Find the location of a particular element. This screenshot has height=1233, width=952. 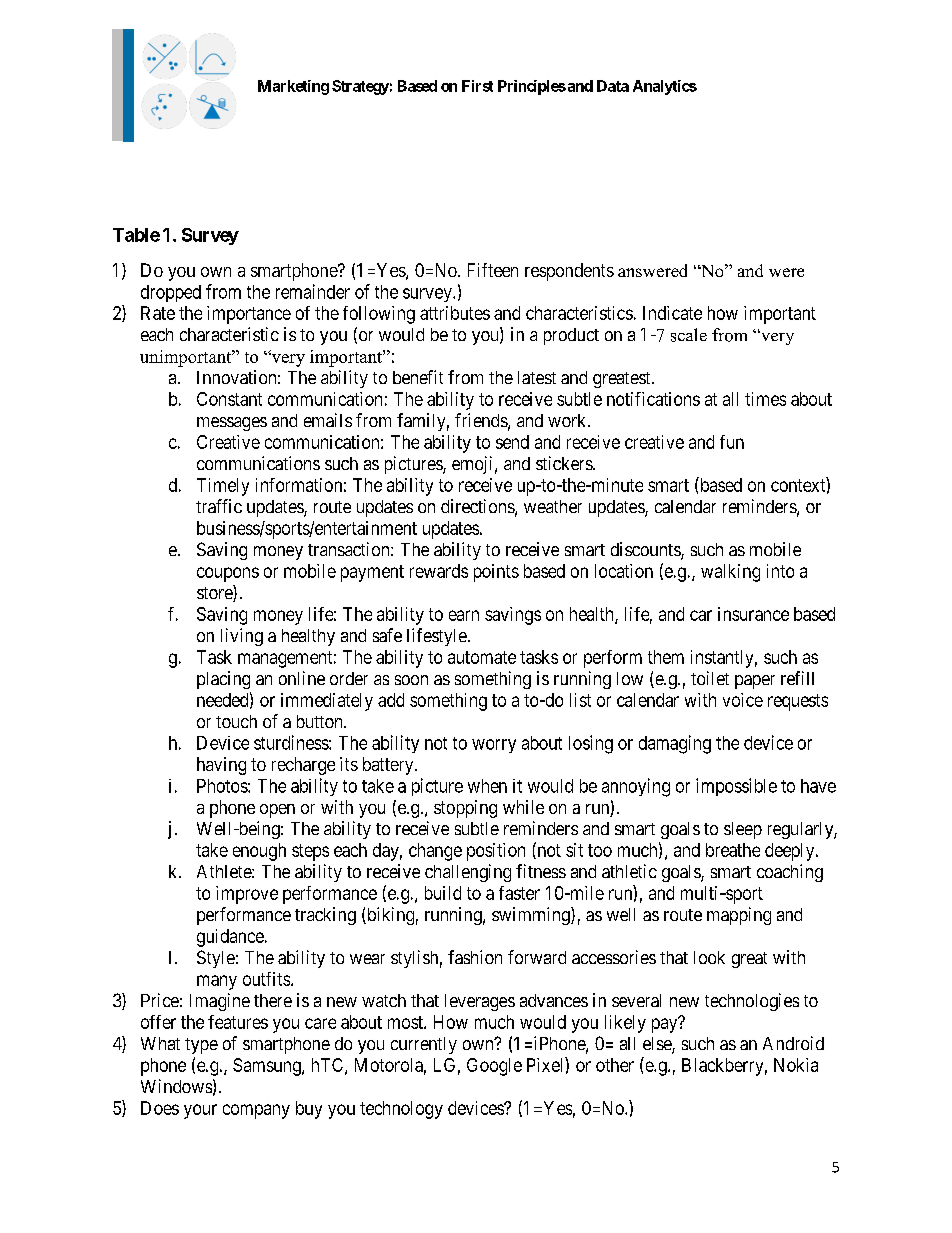

Samsung is located at coordinates (268, 1067).
